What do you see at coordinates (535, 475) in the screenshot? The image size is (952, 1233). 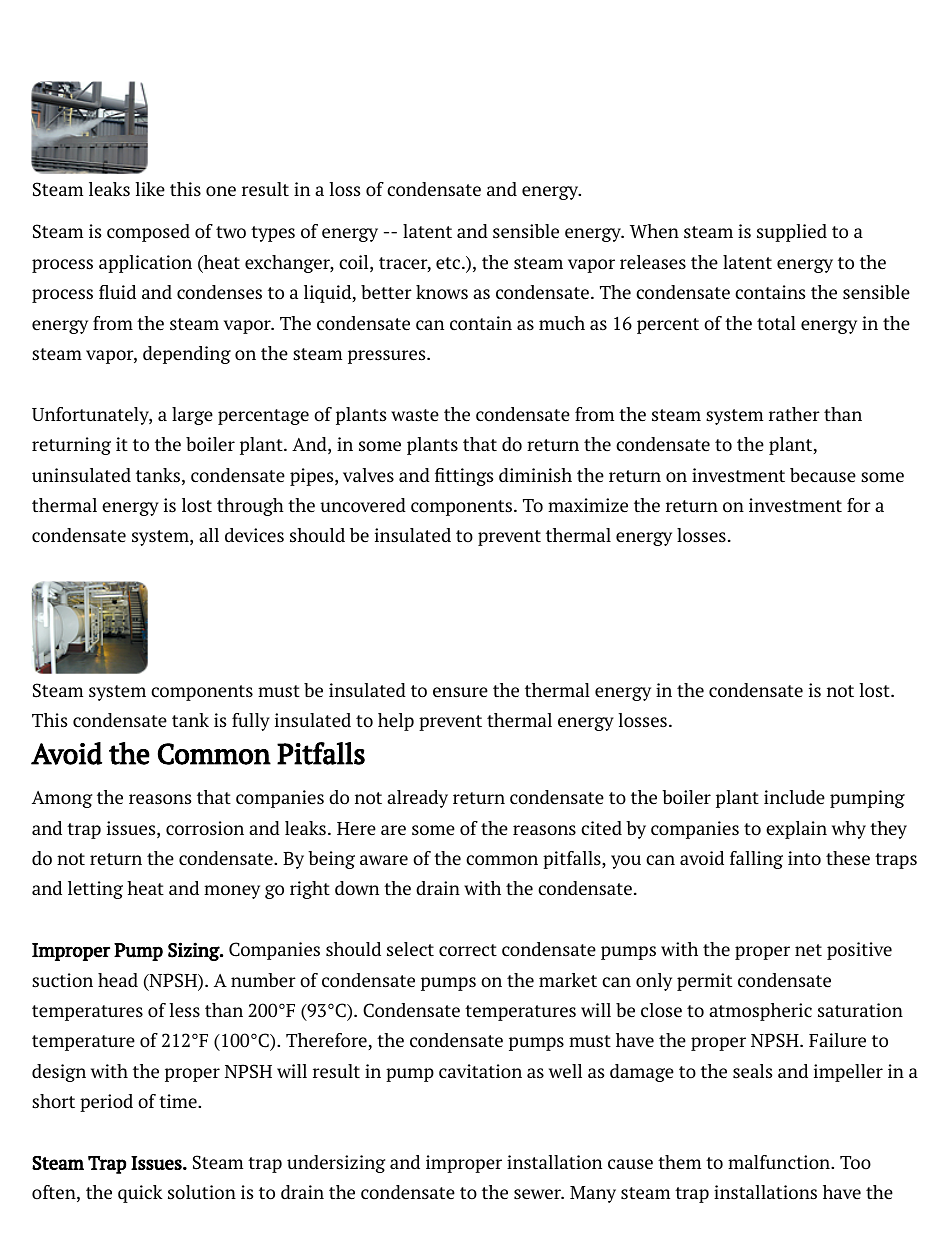 I see `diminish` at bounding box center [535, 475].
